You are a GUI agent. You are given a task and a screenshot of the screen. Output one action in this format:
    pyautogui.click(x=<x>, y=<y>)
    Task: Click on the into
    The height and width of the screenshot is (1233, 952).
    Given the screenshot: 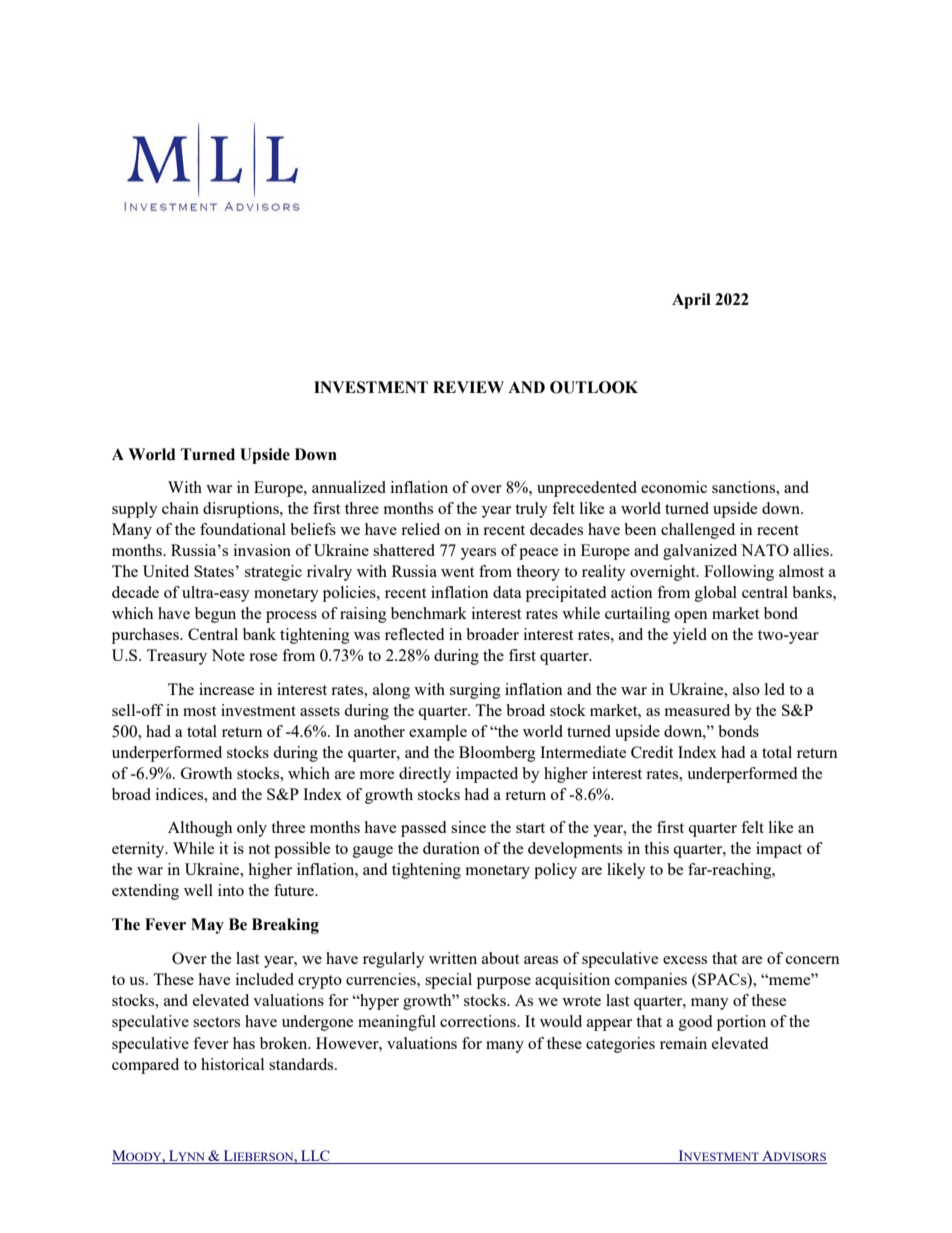 What is the action you would take?
    pyautogui.click(x=231, y=890)
